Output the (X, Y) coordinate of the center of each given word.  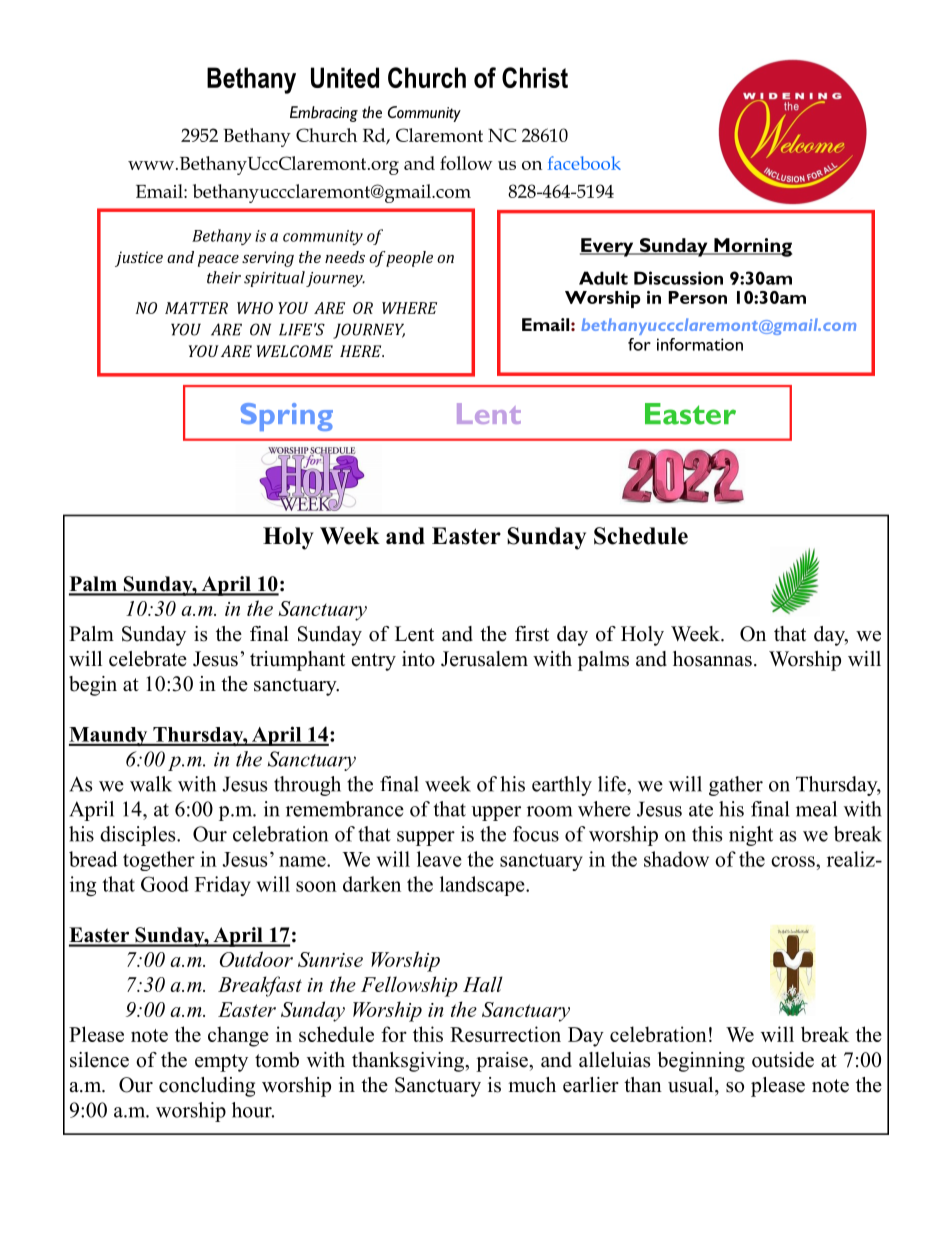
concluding (207, 1087)
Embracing (324, 114)
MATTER (196, 308)
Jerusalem (484, 659)
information (700, 344)
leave (439, 859)
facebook (584, 163)
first (532, 634)
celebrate (148, 659)
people (409, 259)
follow (466, 163)
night (751, 836)
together (159, 861)
